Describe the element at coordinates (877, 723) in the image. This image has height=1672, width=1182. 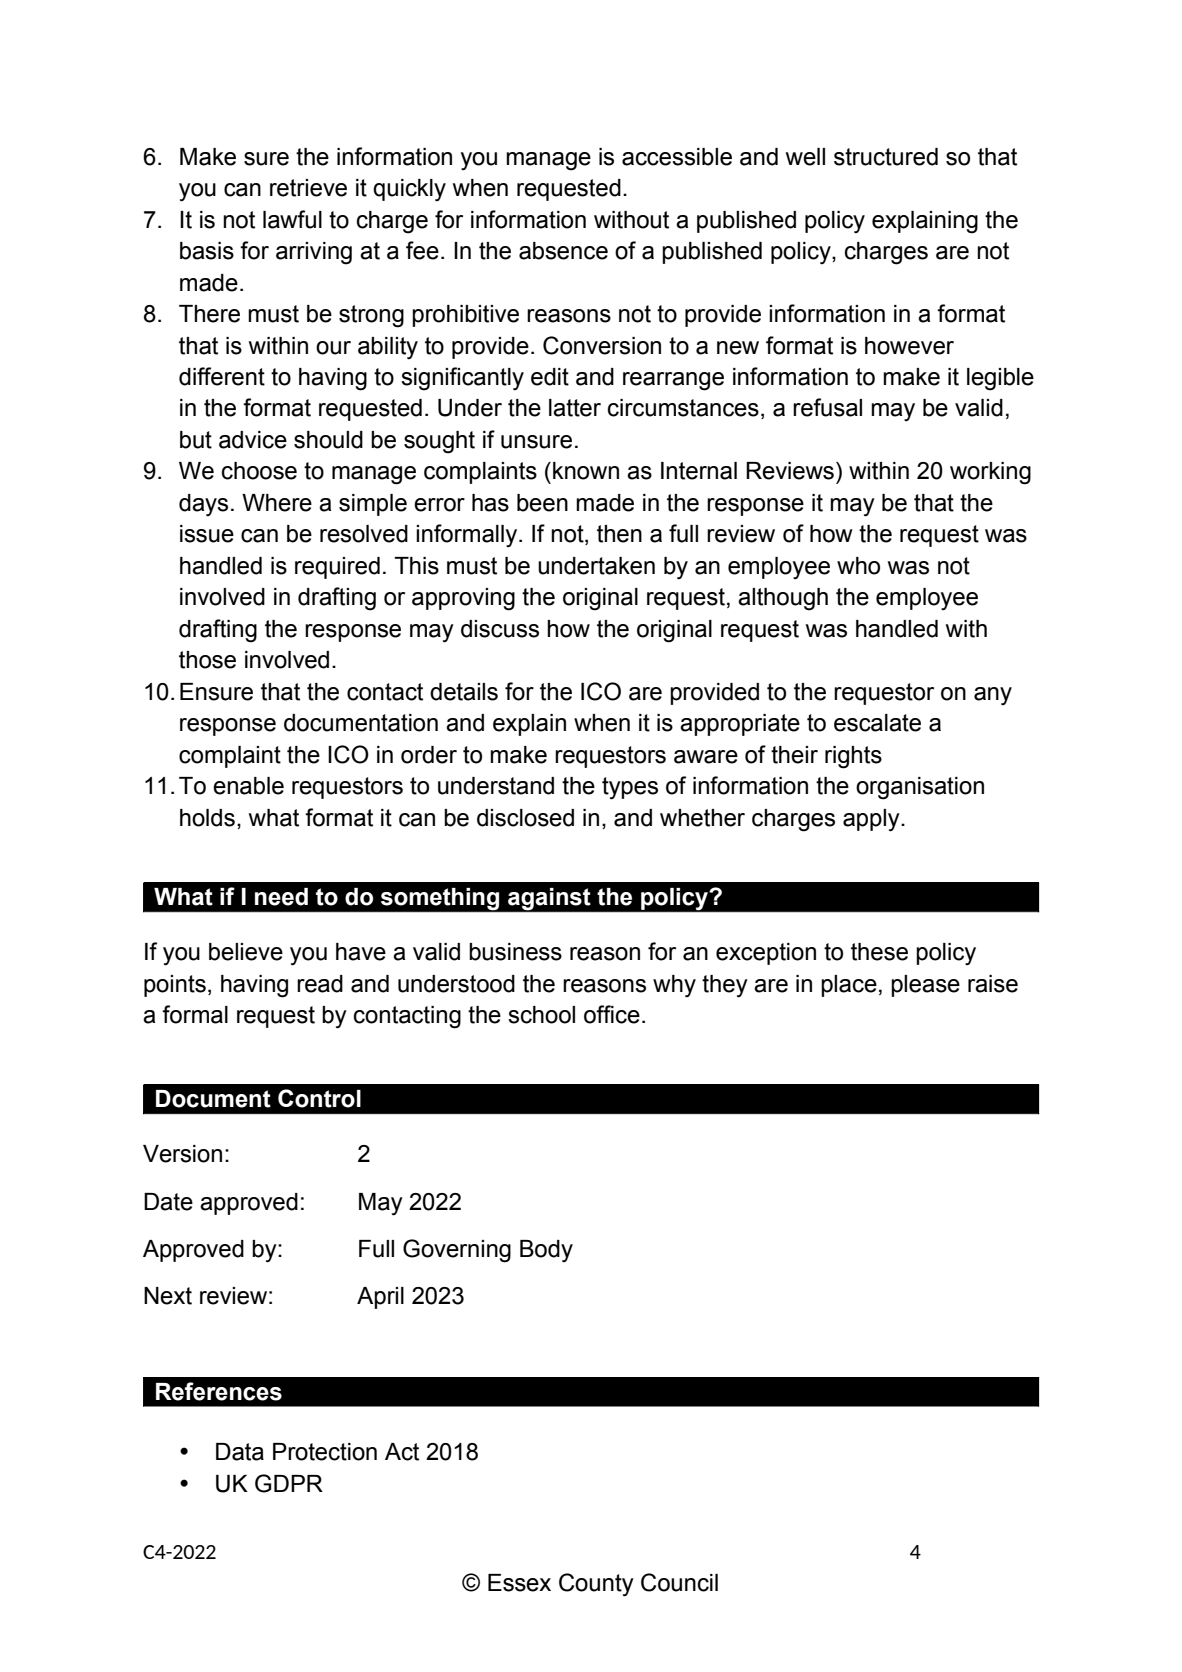
I see `escalate` at that location.
